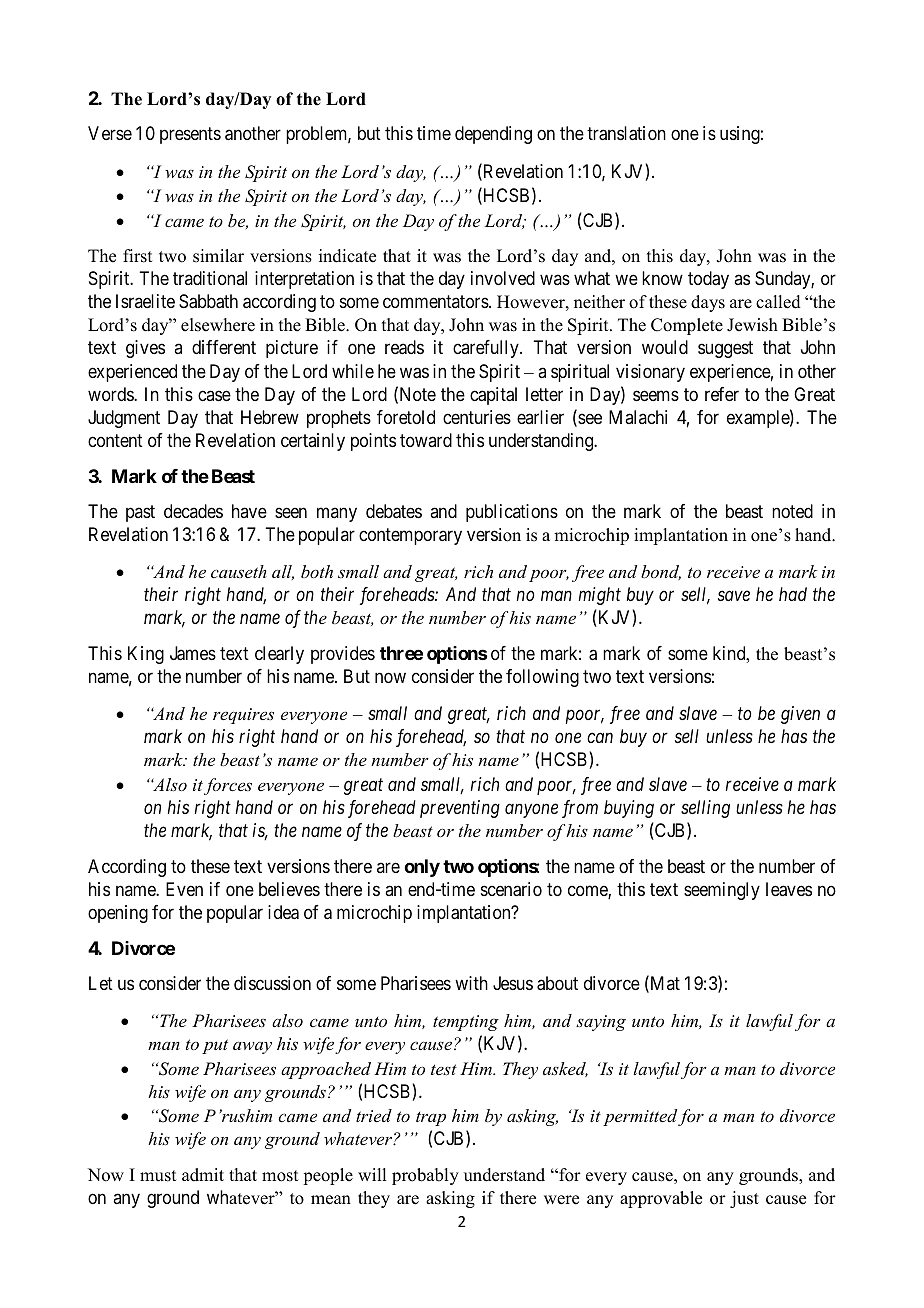 Image resolution: width=924 pixels, height=1308 pixels. Describe the element at coordinates (203, 1175) in the page. I see `admit` at that location.
